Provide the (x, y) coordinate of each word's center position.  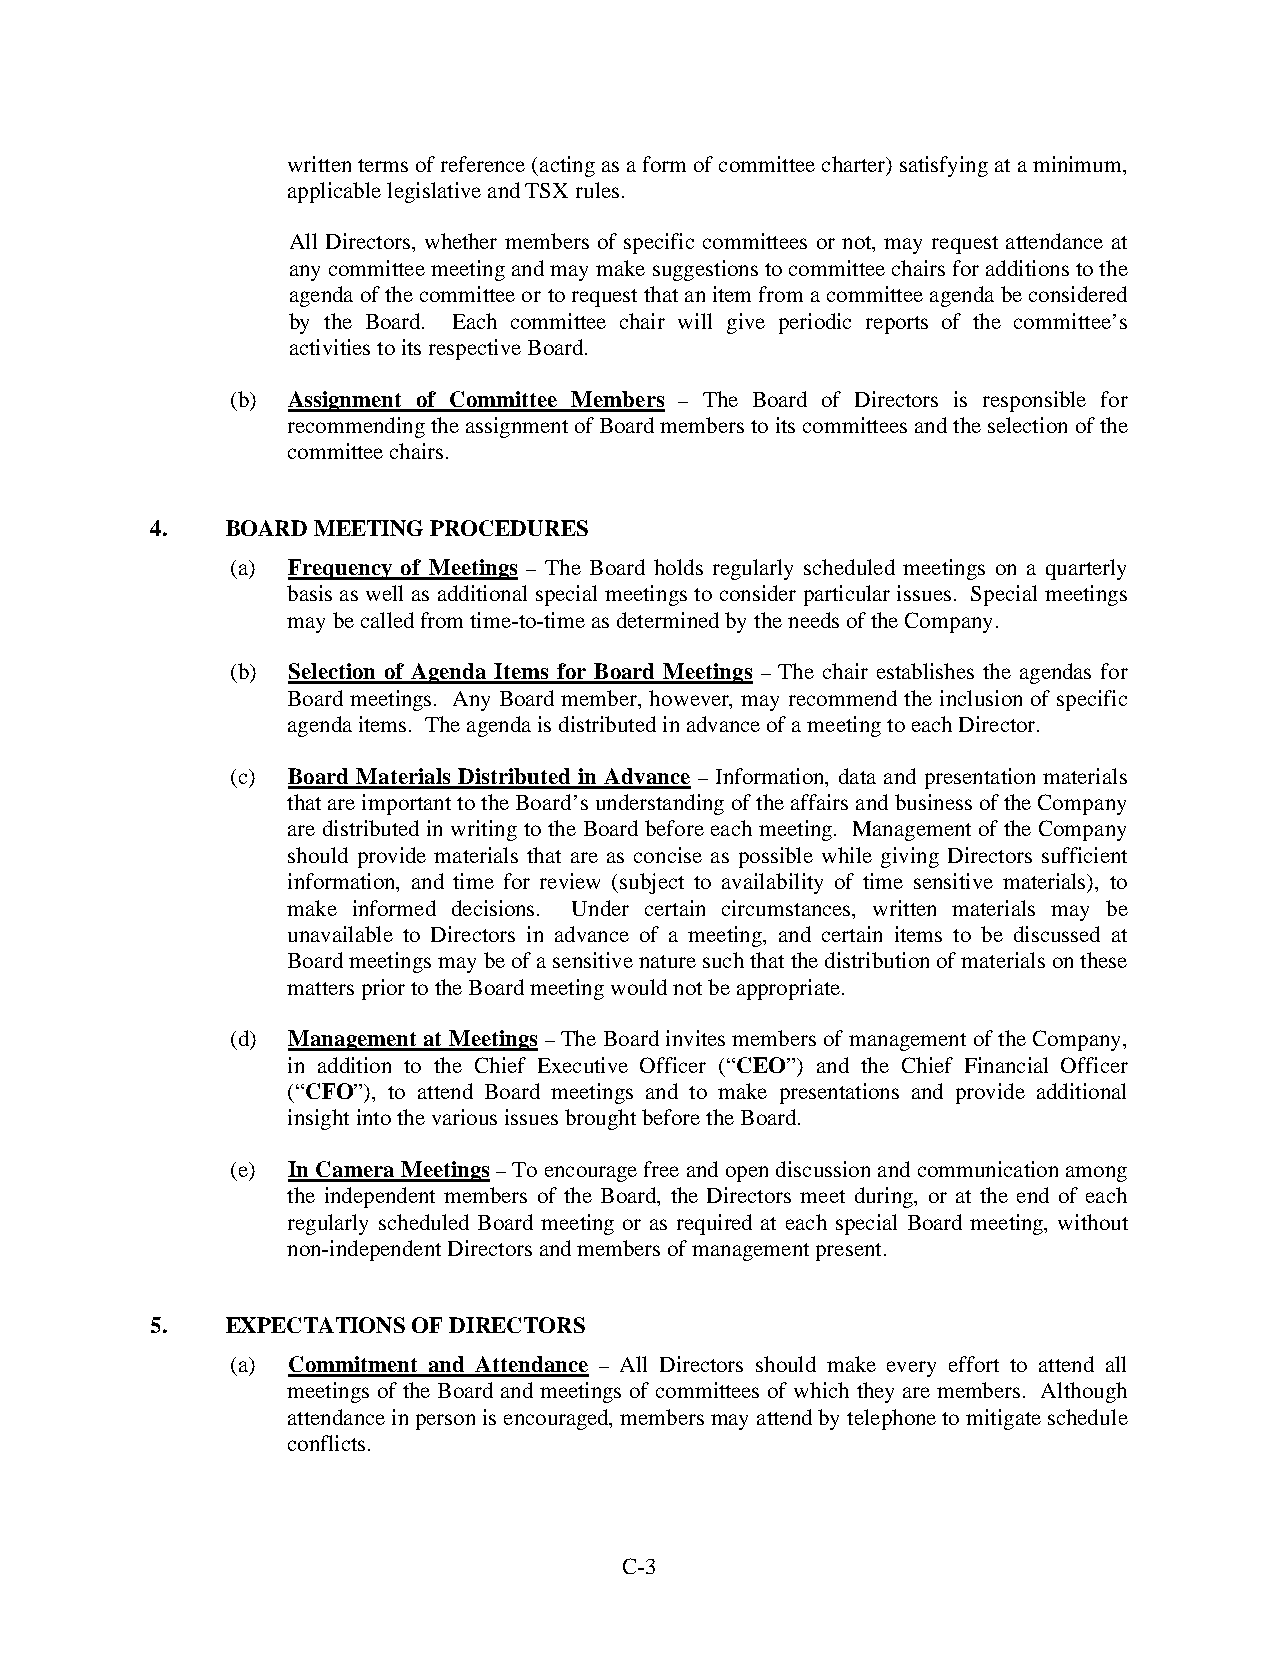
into (374, 1117)
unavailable (340, 934)
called (387, 620)
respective (475, 349)
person (445, 1422)
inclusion (981, 698)
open (747, 1174)
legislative (434, 192)
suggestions (705, 270)
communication (988, 1169)
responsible (1034, 401)
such (723, 960)
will (695, 321)
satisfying (944, 166)
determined (668, 620)
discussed (1057, 934)
